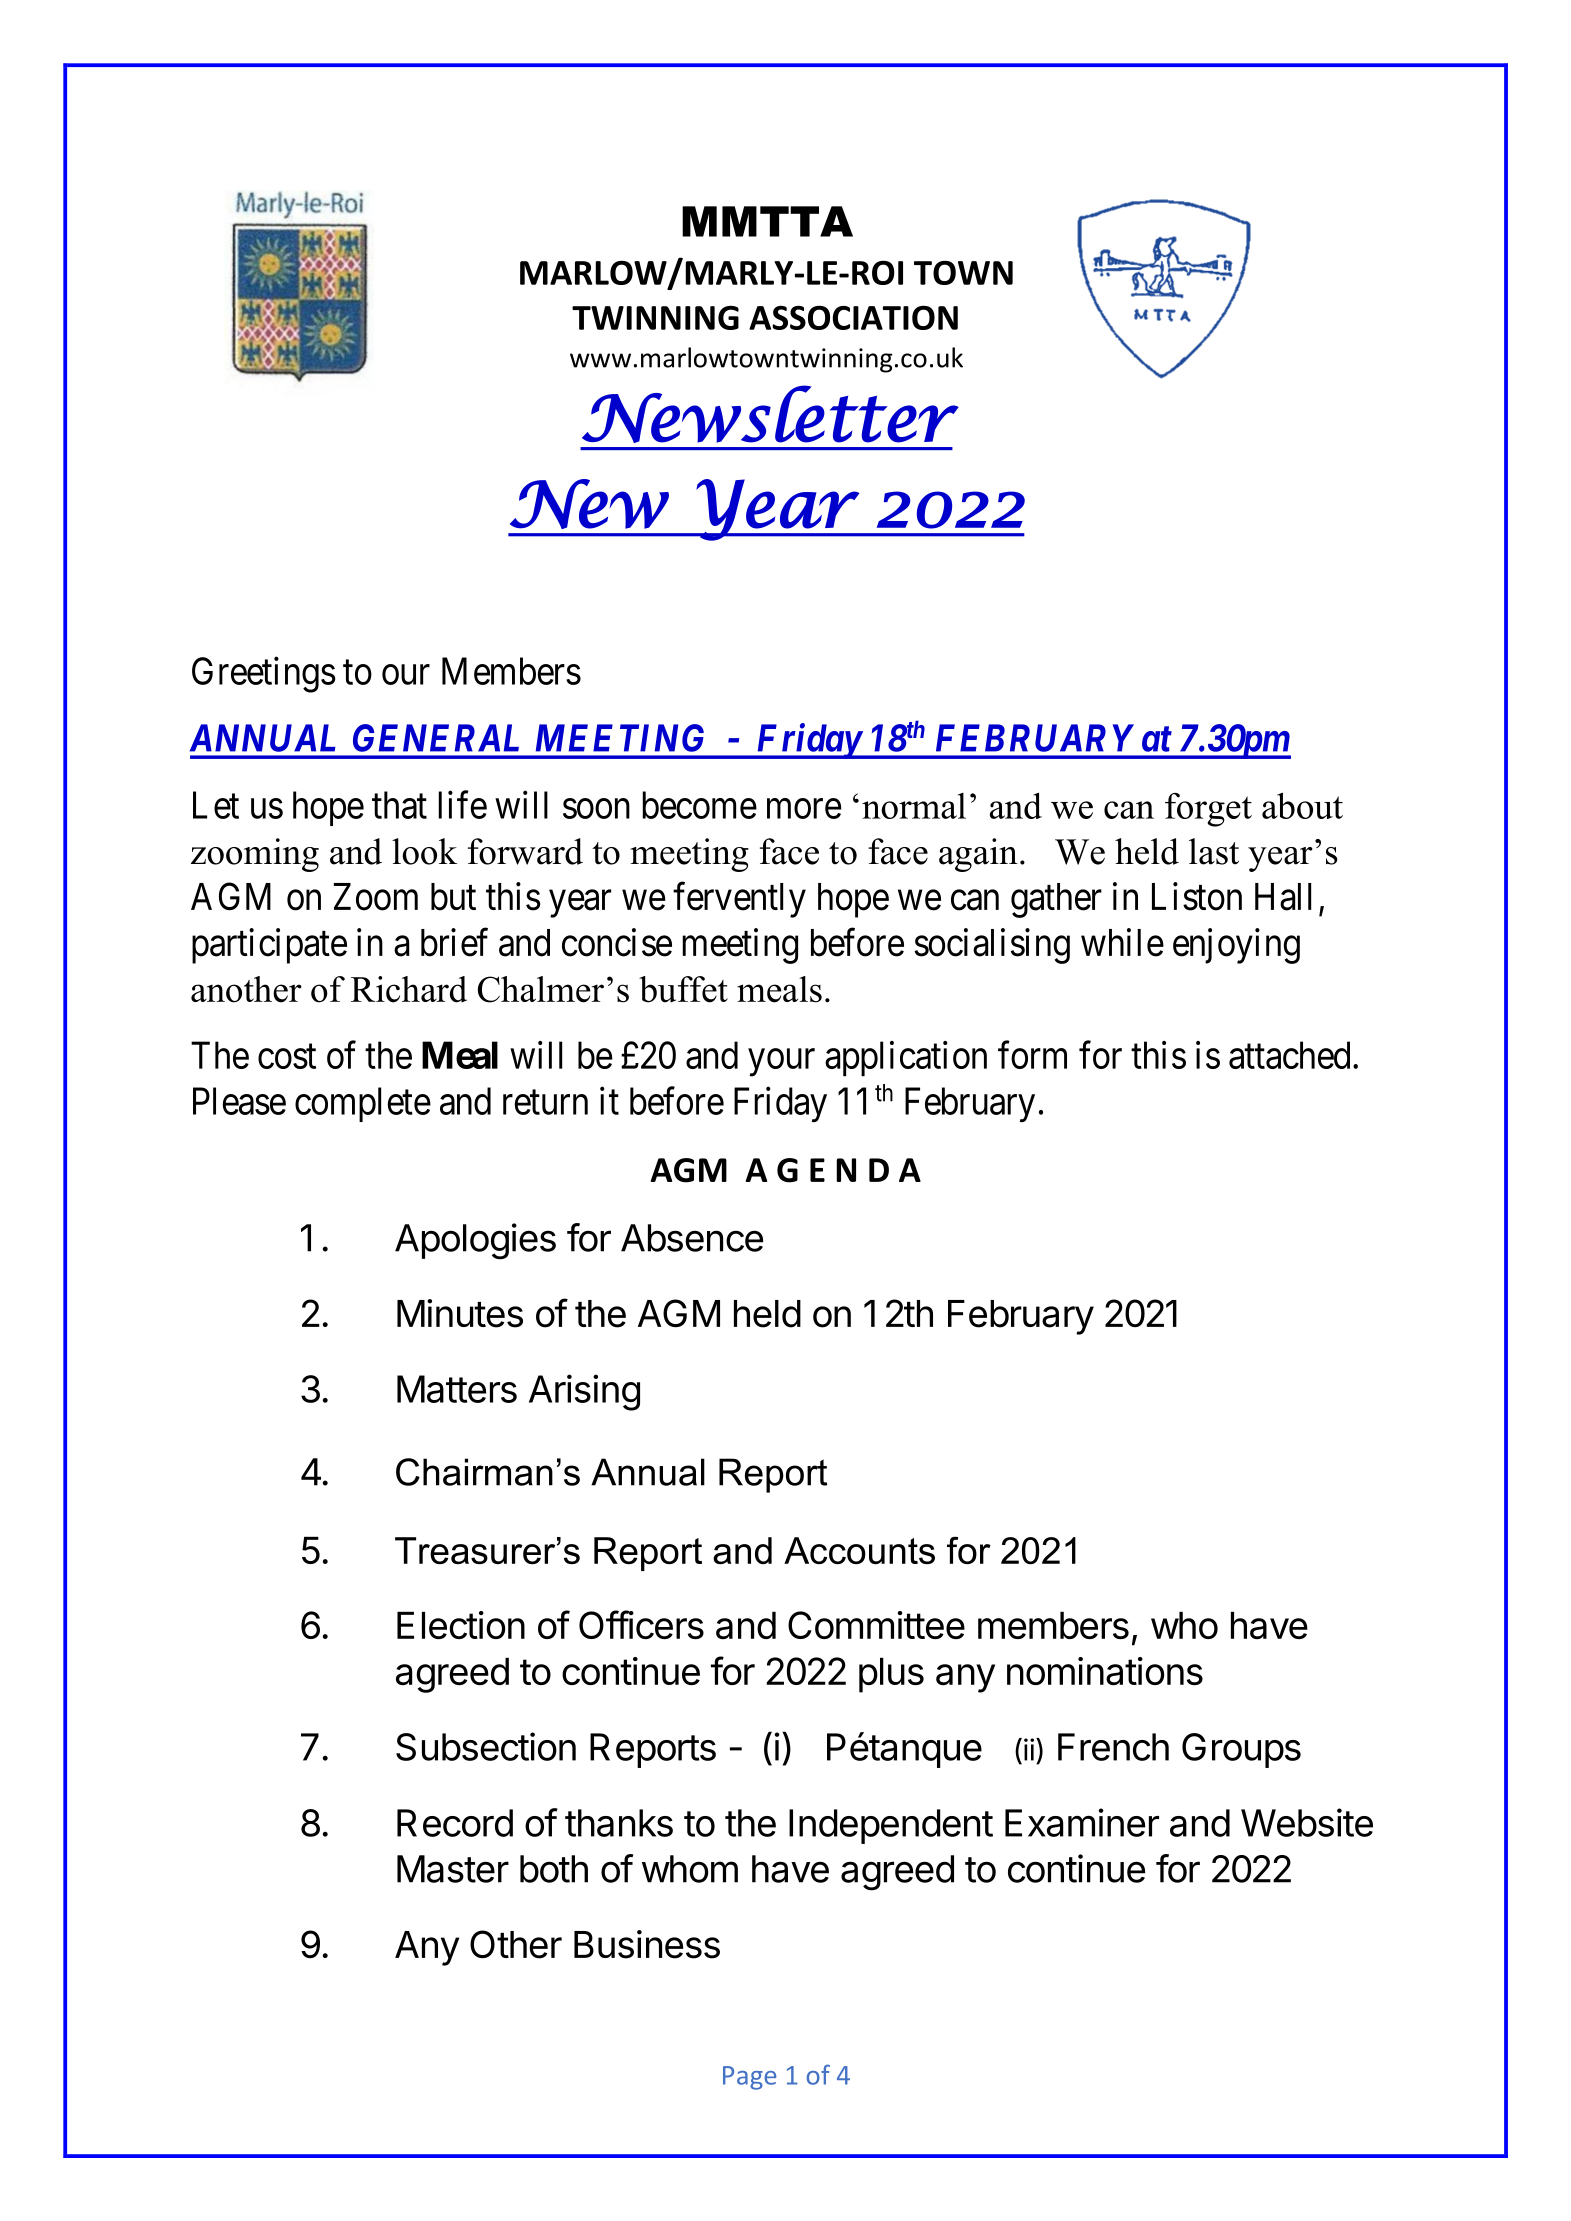 This screenshot has height=2221, width=1571. I want to click on Master, so click(453, 1869).
